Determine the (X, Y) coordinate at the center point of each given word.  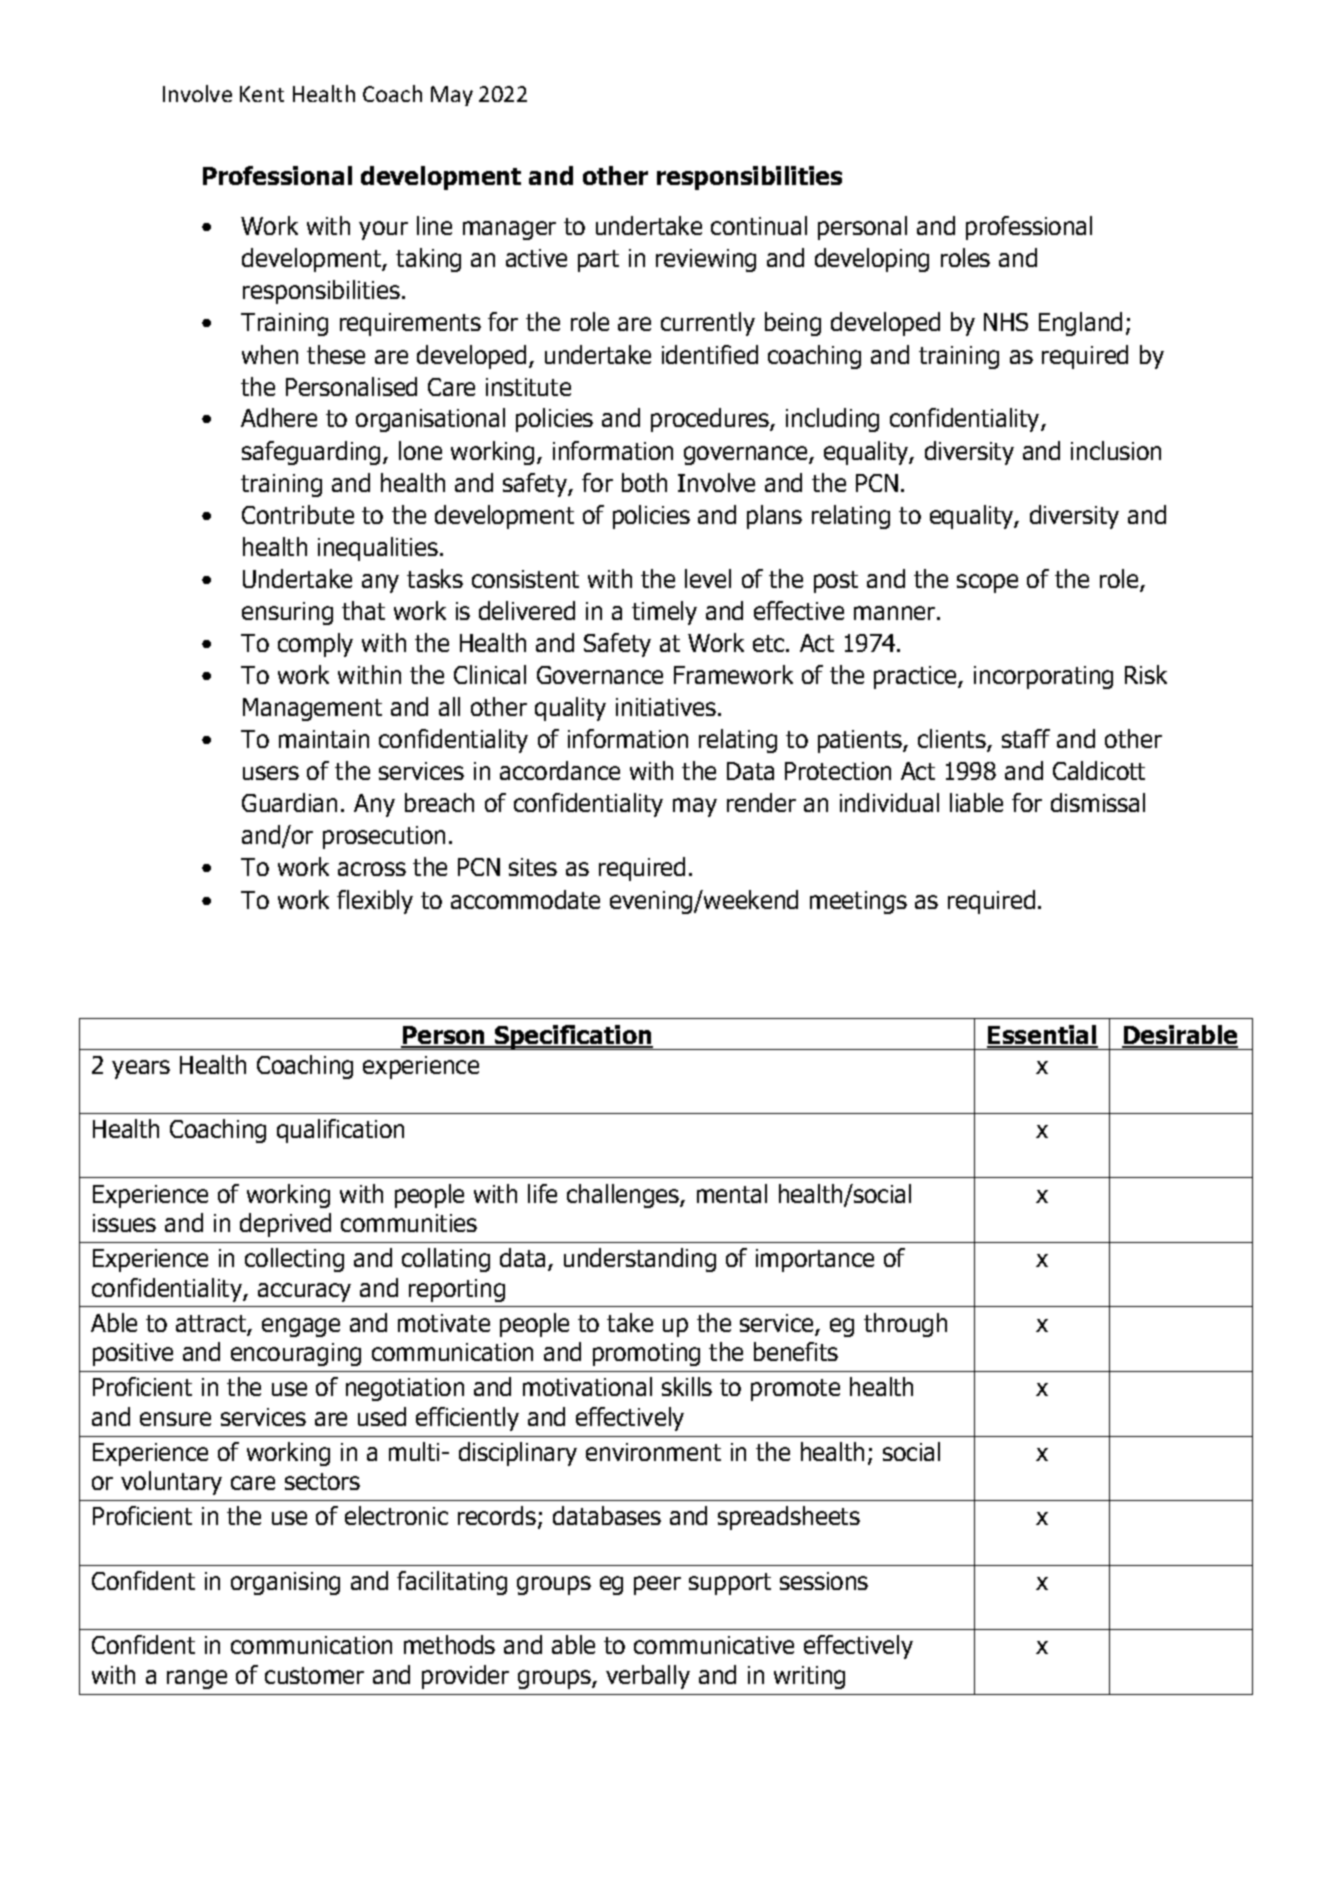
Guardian (289, 802)
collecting (294, 1260)
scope (987, 583)
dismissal (1098, 802)
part (598, 261)
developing (872, 260)
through (905, 1325)
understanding (640, 1260)
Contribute (298, 514)
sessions (824, 1581)
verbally (648, 1677)
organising (285, 1583)
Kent (262, 94)
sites (533, 867)
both (644, 482)
